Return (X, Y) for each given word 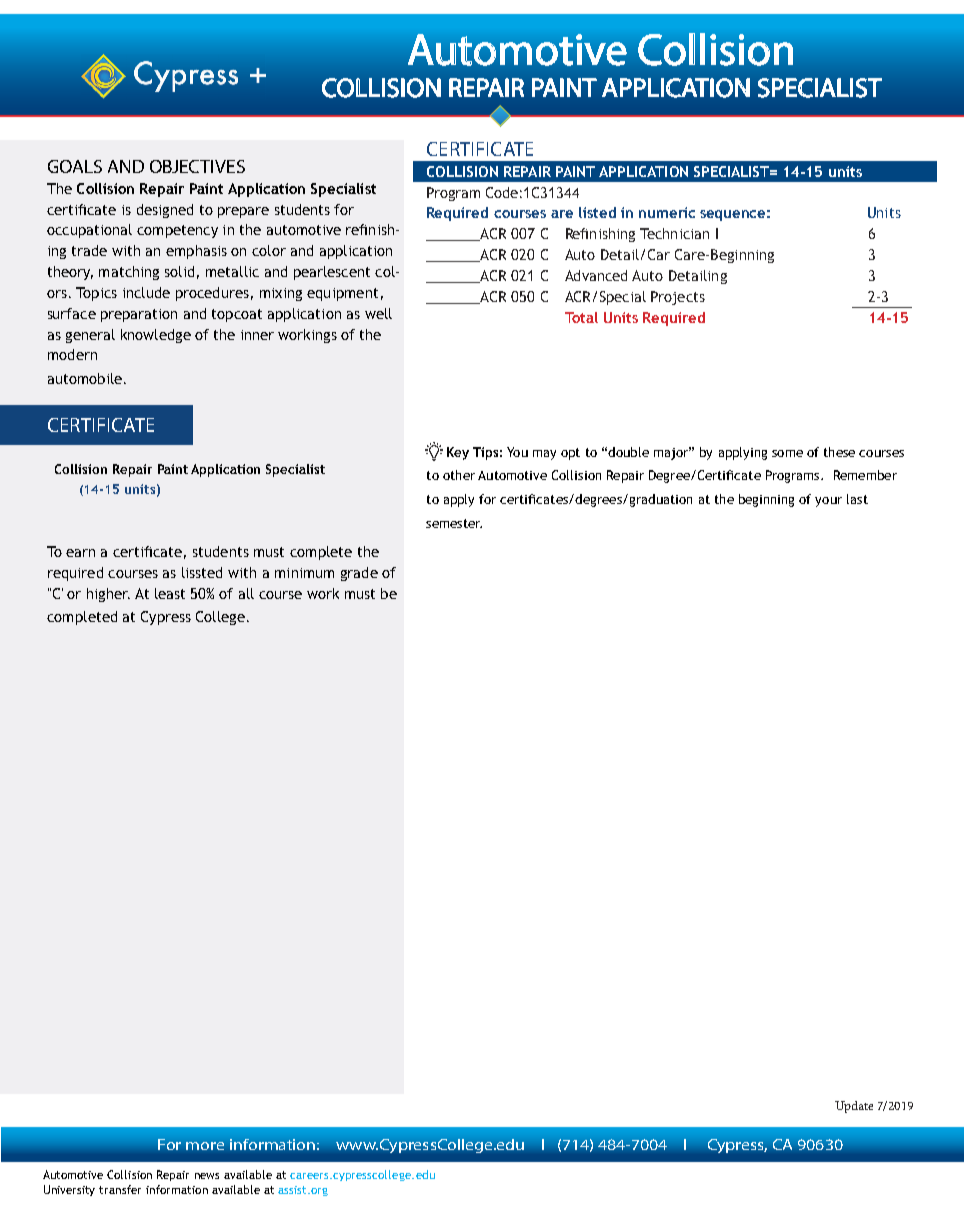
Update (854, 1107)
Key (458, 453)
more (205, 1146)
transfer (120, 1189)
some (787, 453)
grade (359, 574)
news (207, 1176)
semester (454, 523)
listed (597, 212)
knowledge (156, 336)
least (170, 593)
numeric (667, 212)
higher (108, 595)
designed (165, 211)
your (828, 502)
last (857, 499)
